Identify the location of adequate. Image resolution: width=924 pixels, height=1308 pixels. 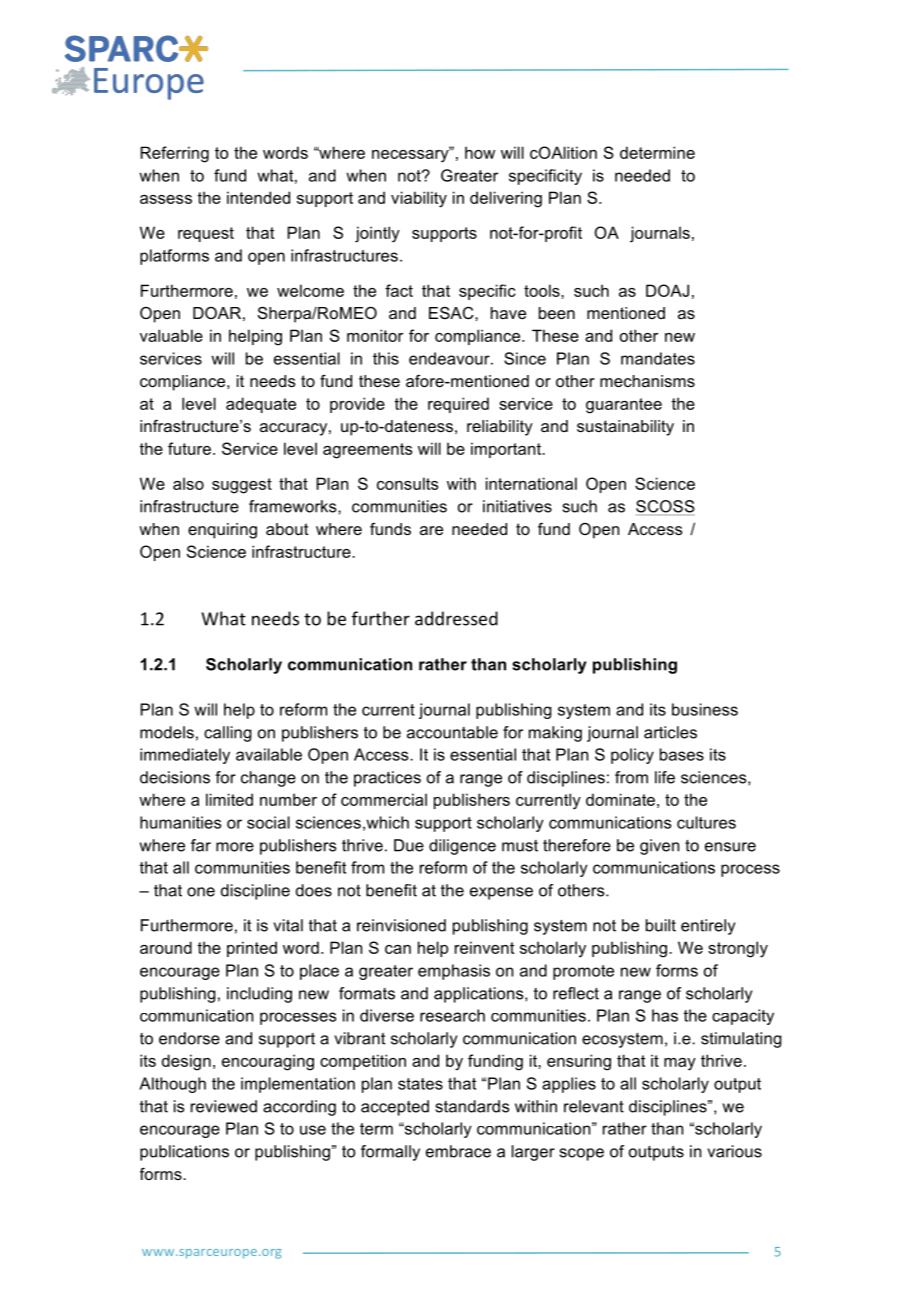
(261, 405).
